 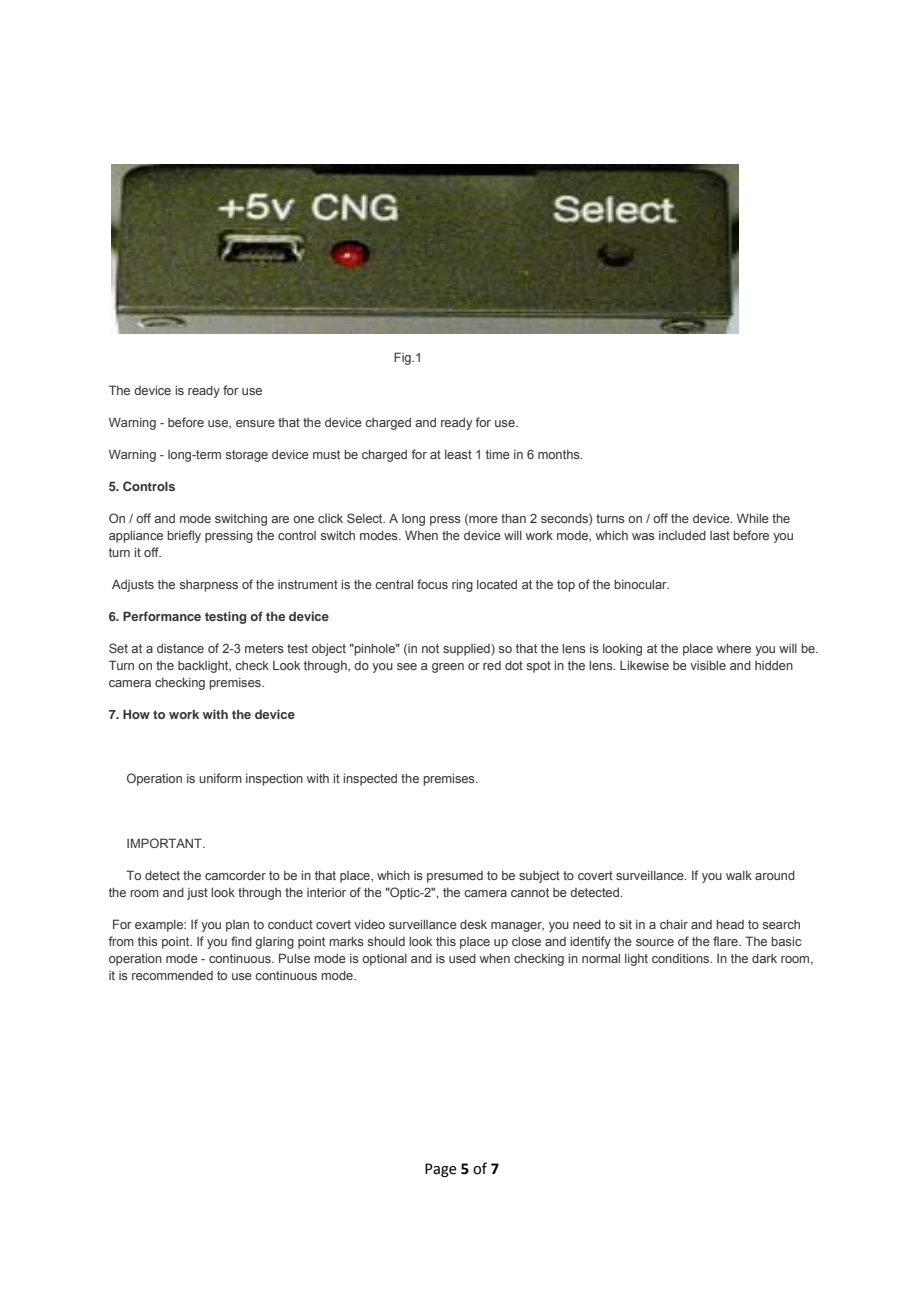 What do you see at coordinates (753, 518) in the document?
I see `While` at bounding box center [753, 518].
